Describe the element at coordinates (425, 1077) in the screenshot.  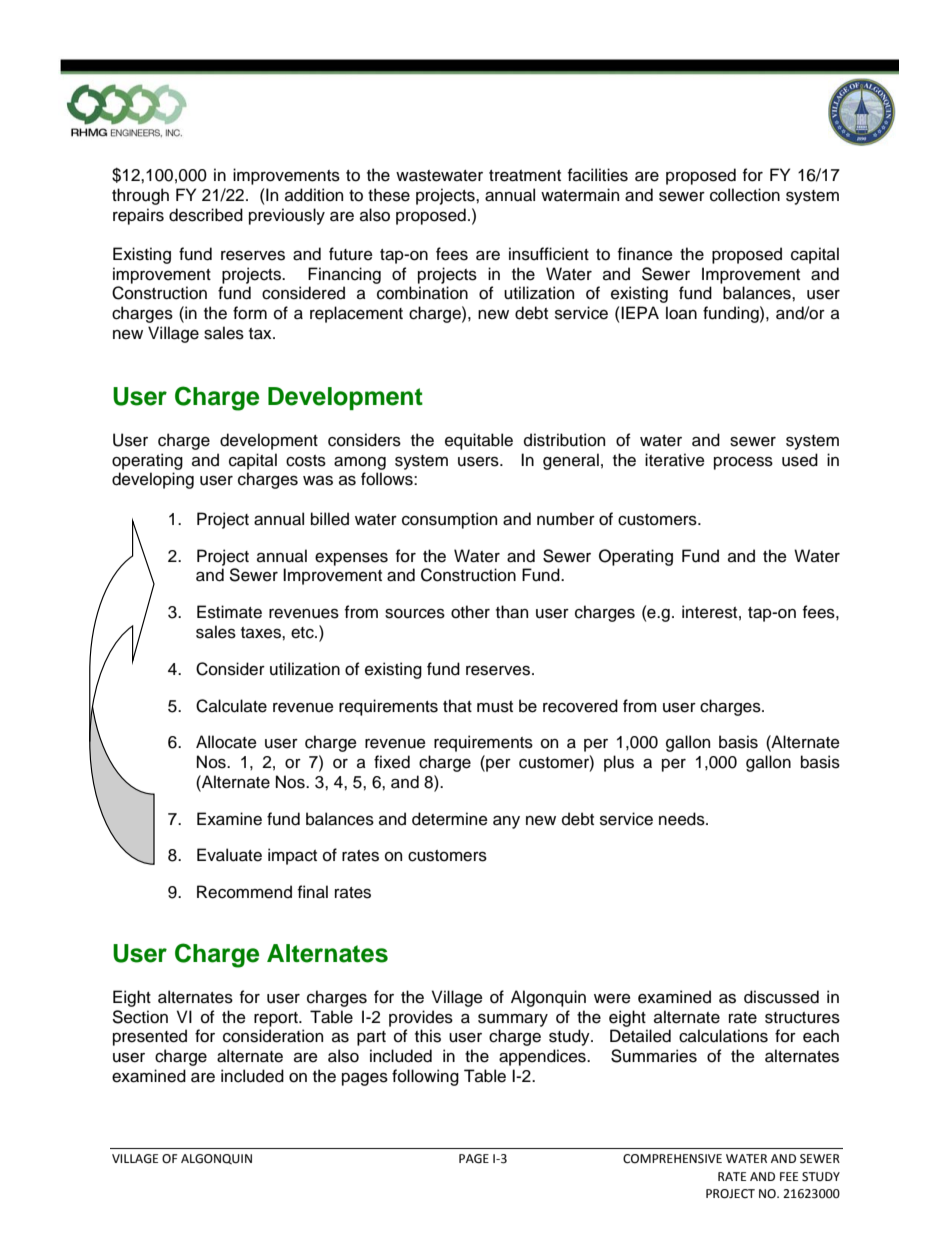
I see `following` at that location.
